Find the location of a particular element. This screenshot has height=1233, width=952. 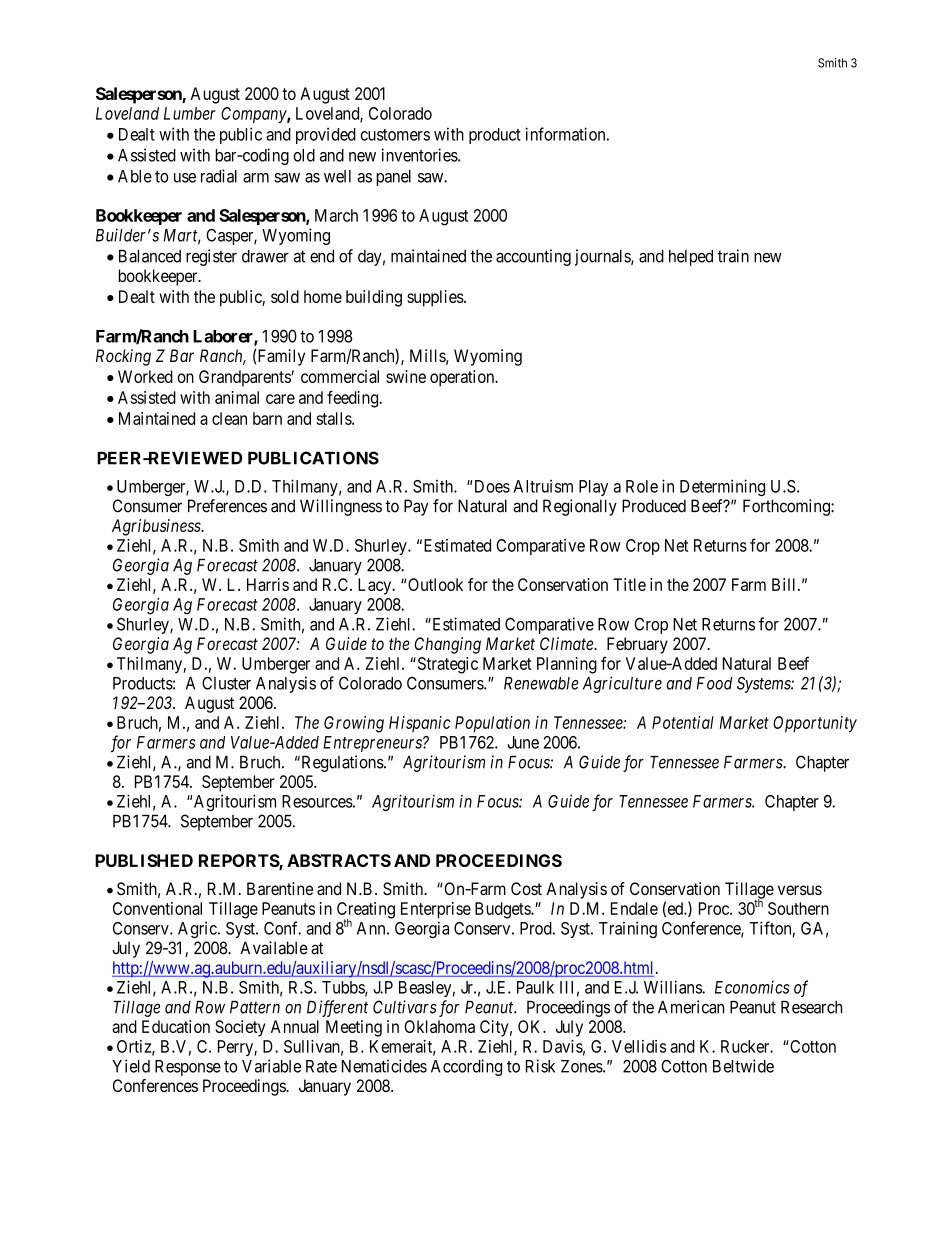

Education is located at coordinates (176, 1026).
